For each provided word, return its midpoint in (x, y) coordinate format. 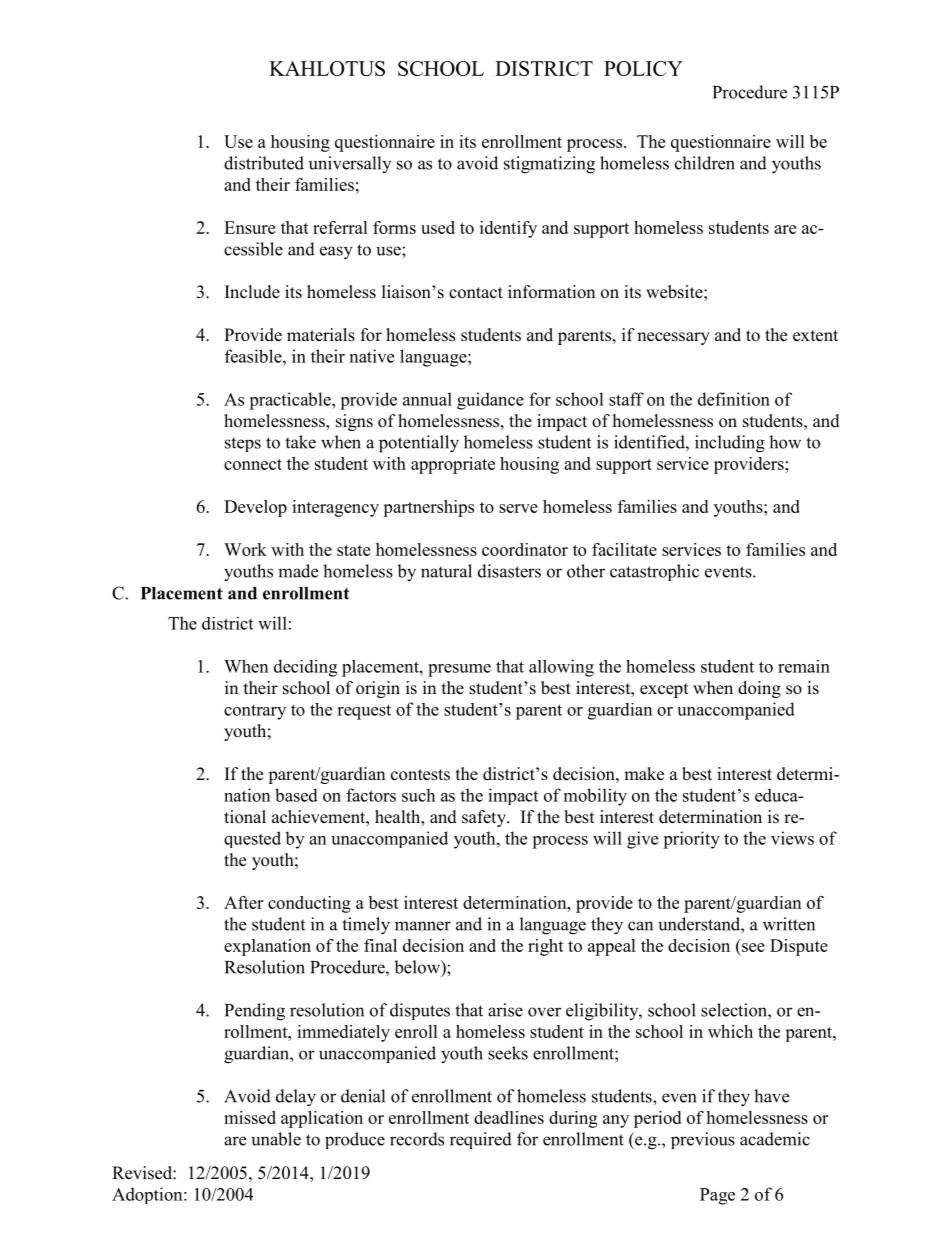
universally (350, 164)
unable (276, 1139)
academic (775, 1139)
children (705, 163)
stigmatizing (549, 165)
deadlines (509, 1117)
